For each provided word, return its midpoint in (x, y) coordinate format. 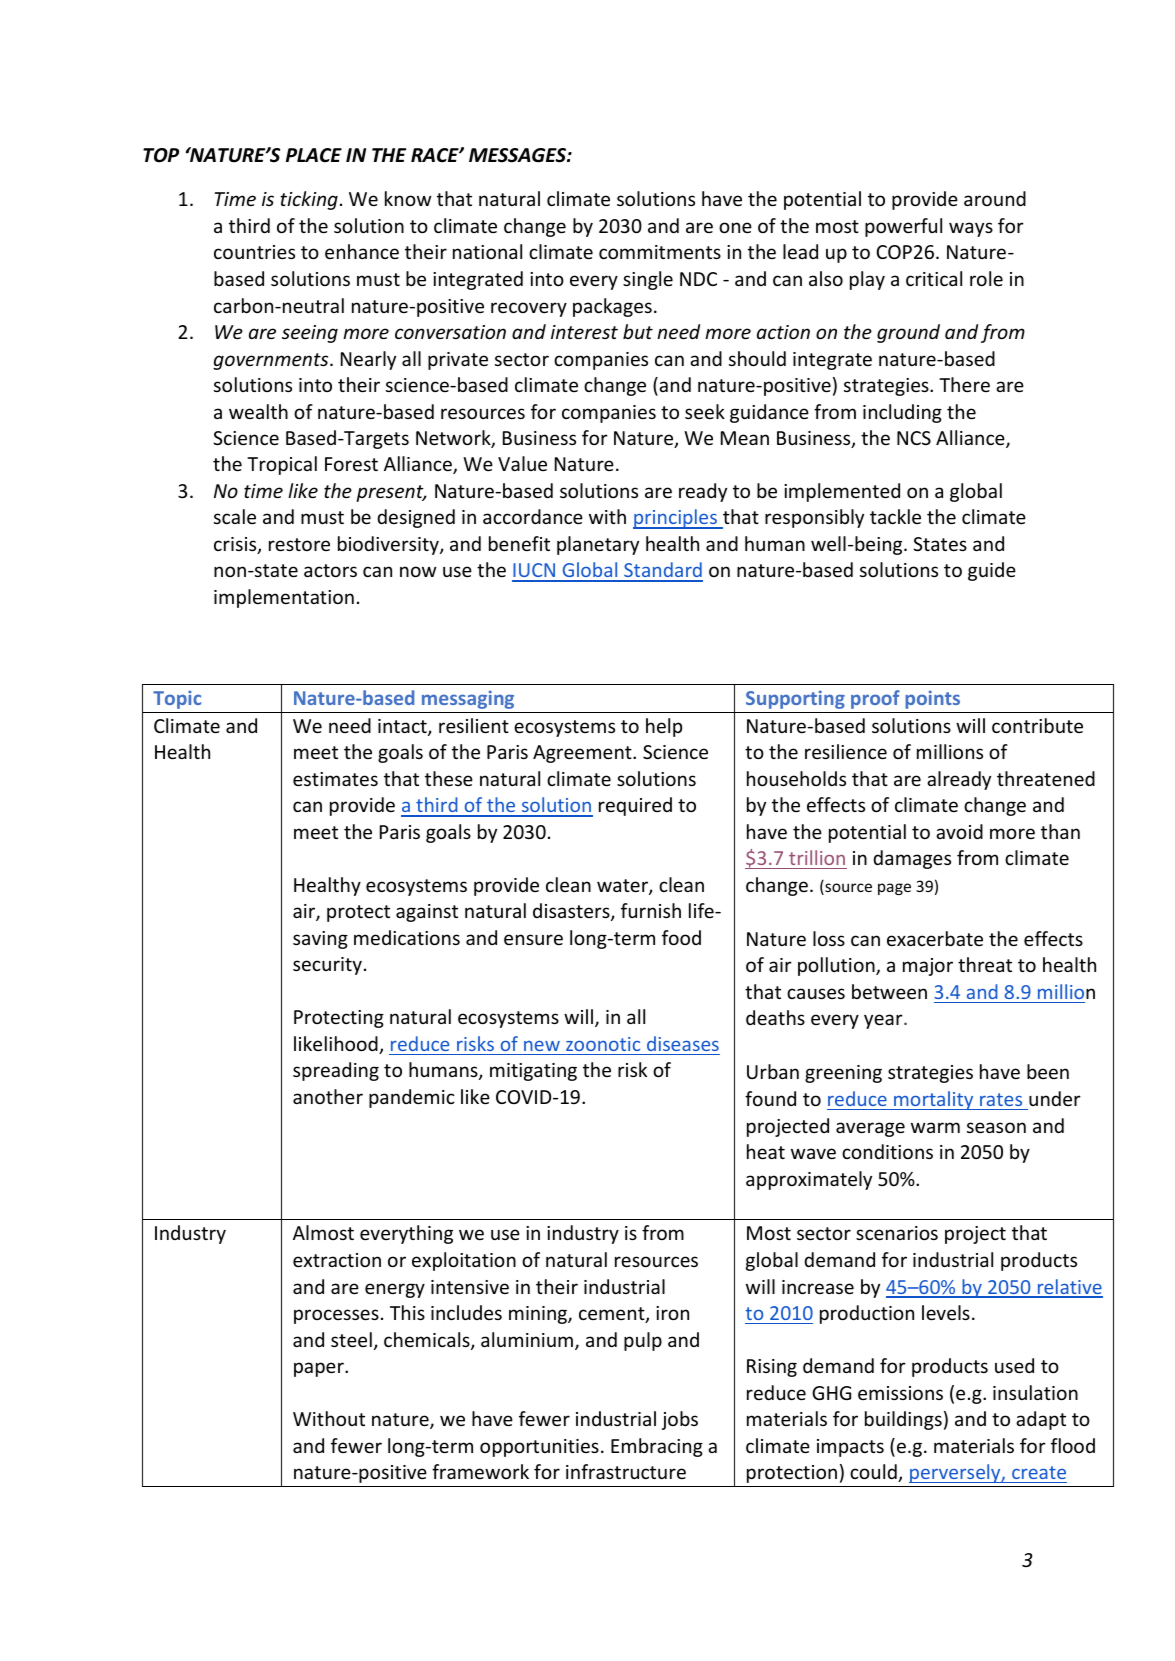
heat (766, 1151)
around (995, 198)
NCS (914, 438)
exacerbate (935, 938)
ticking (309, 200)
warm (935, 1127)
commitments (660, 252)
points (932, 699)
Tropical (282, 465)
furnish (651, 910)
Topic (177, 699)
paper (320, 1369)
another (328, 1096)
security (327, 966)
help (664, 727)
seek (705, 411)
